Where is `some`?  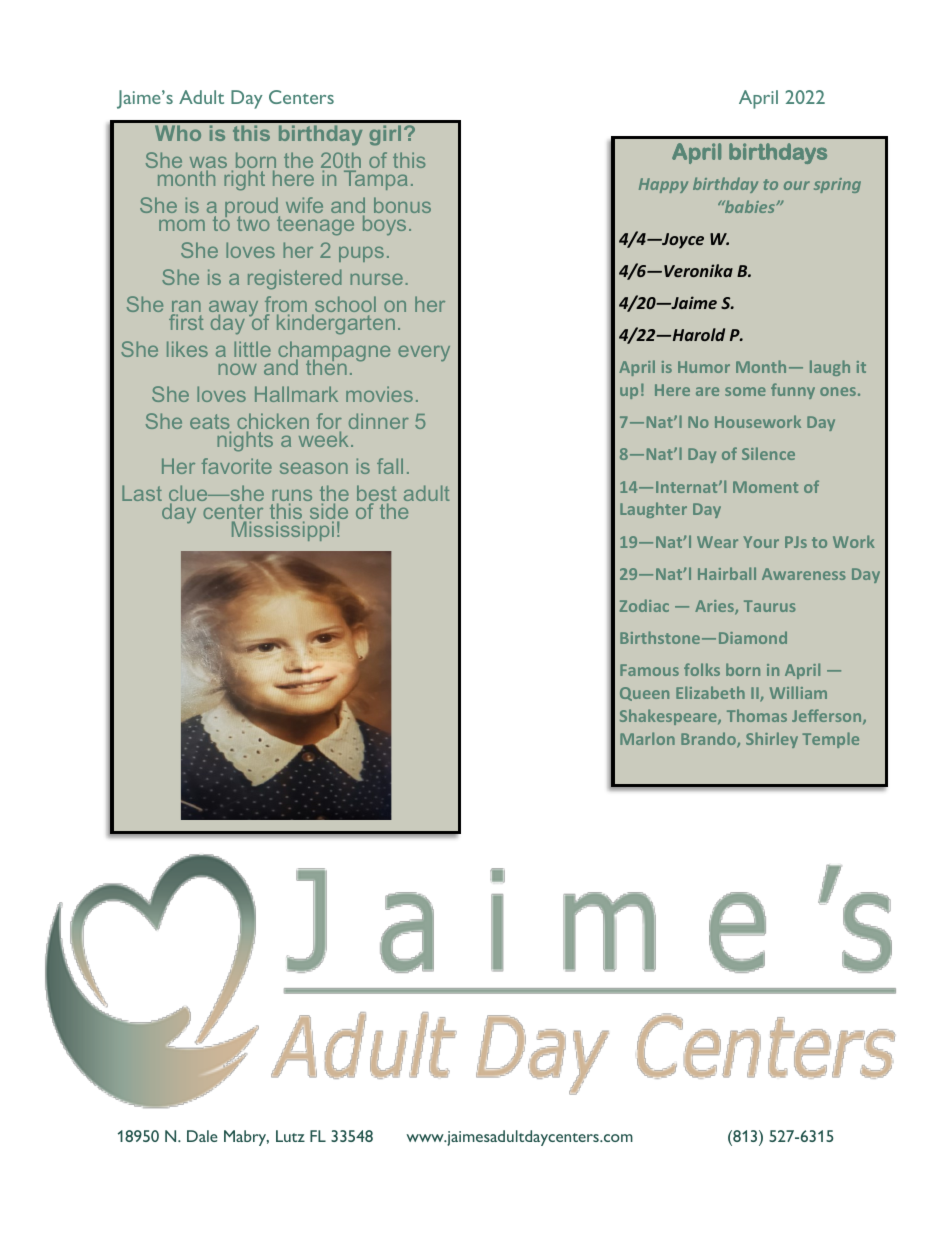 some is located at coordinates (745, 391).
